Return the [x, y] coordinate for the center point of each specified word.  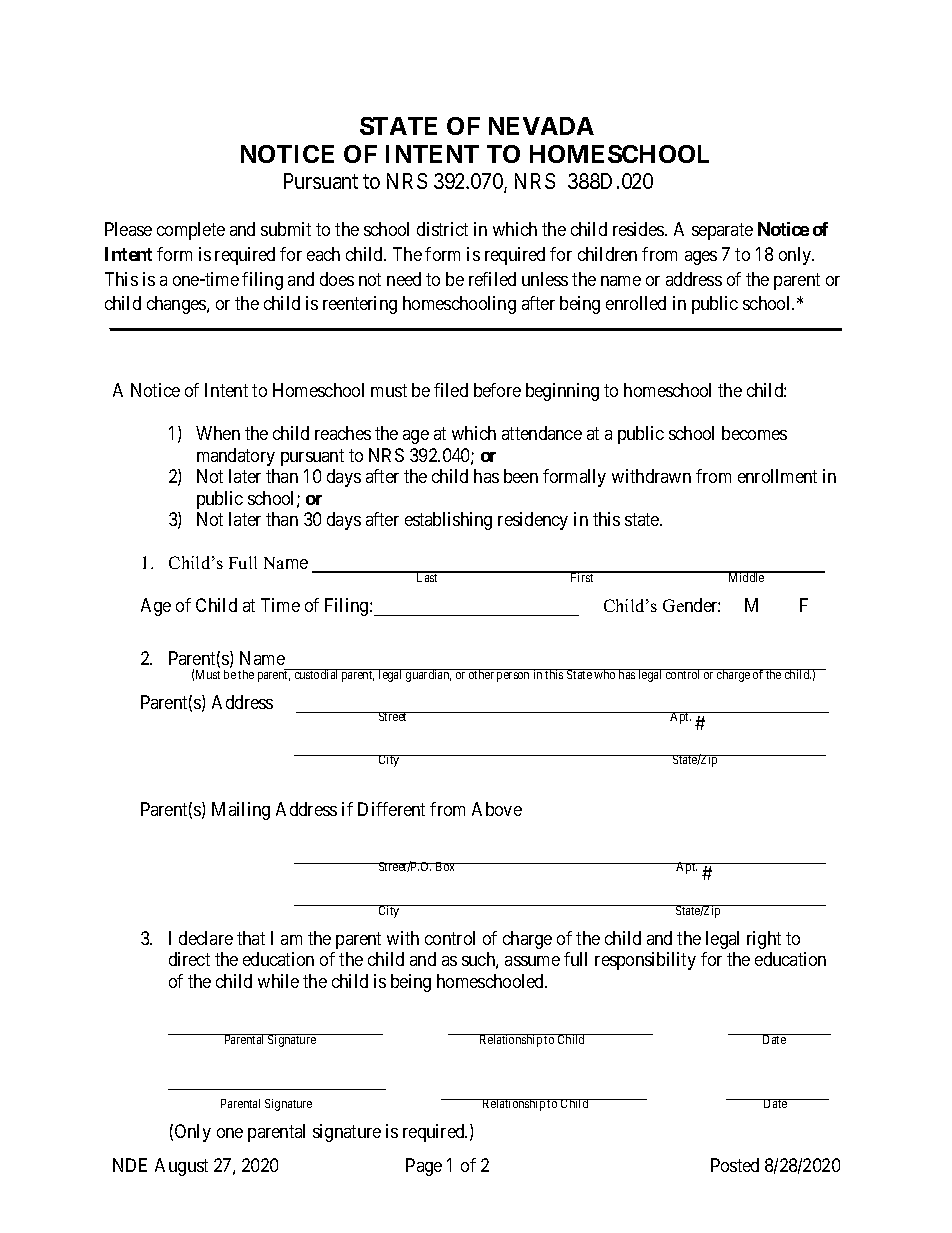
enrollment [777, 476]
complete [191, 231]
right [764, 940]
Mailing [241, 811]
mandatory [236, 457]
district [442, 229]
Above [497, 809]
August [181, 1167]
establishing [448, 521]
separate [722, 231]
